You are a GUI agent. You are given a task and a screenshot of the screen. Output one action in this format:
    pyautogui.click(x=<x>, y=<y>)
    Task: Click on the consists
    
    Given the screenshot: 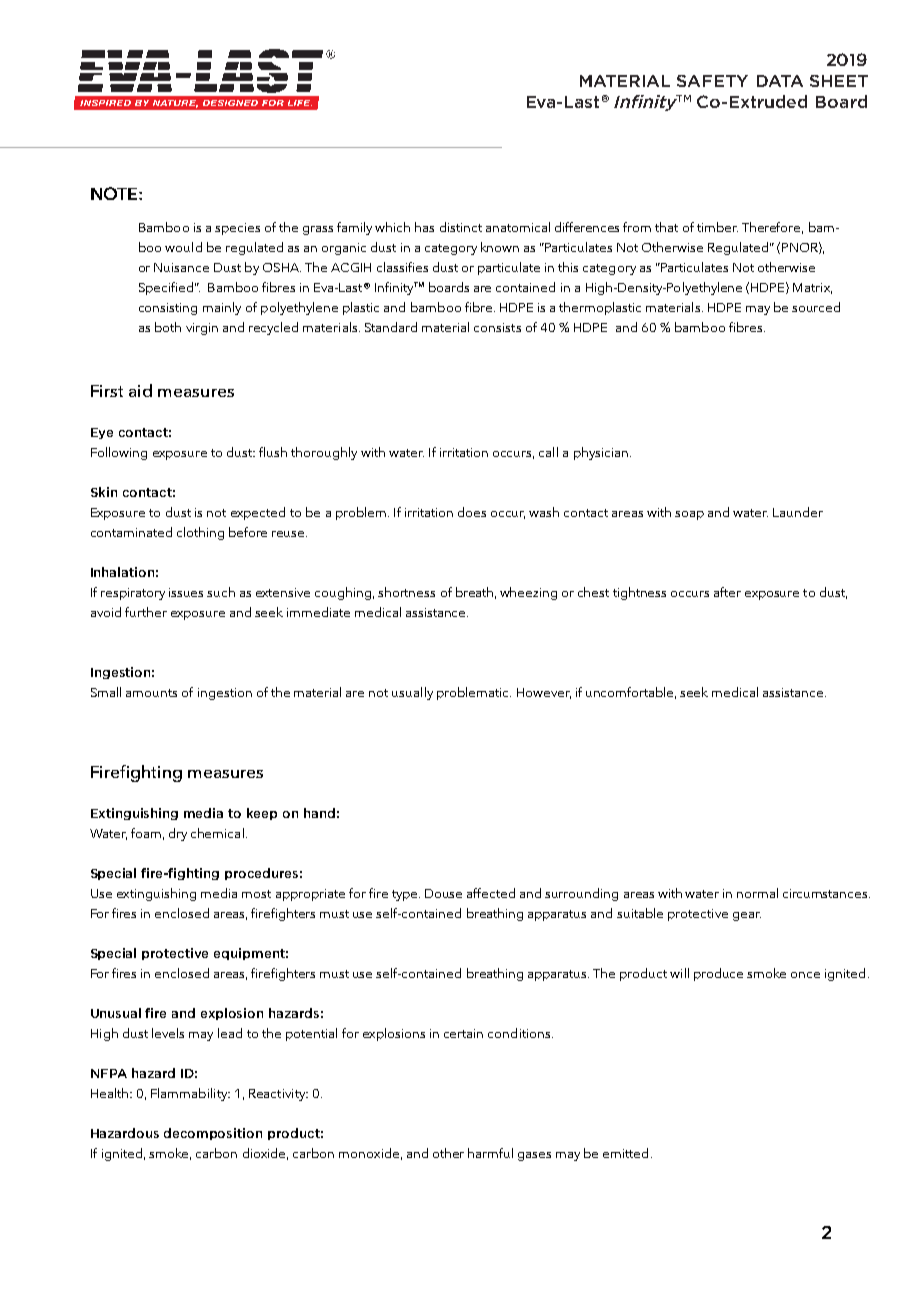 What is the action you would take?
    pyautogui.click(x=497, y=327)
